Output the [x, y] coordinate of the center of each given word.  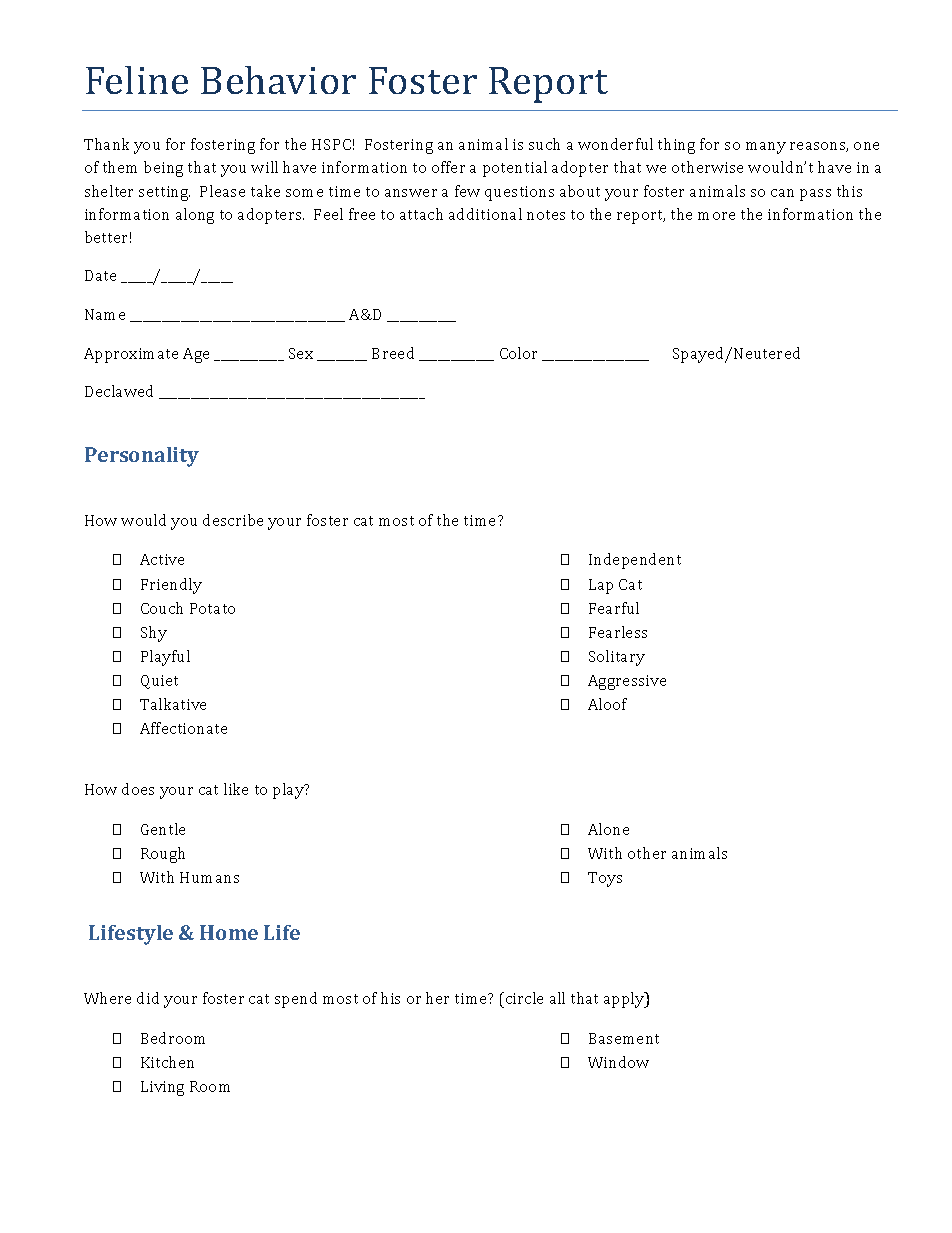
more [716, 216]
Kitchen [167, 1062]
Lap [601, 586]
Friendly [171, 586]
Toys [605, 879]
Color [518, 353]
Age [196, 355]
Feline [137, 80]
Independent [635, 561]
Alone [608, 829]
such [544, 144]
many [766, 148]
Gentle [163, 829]
